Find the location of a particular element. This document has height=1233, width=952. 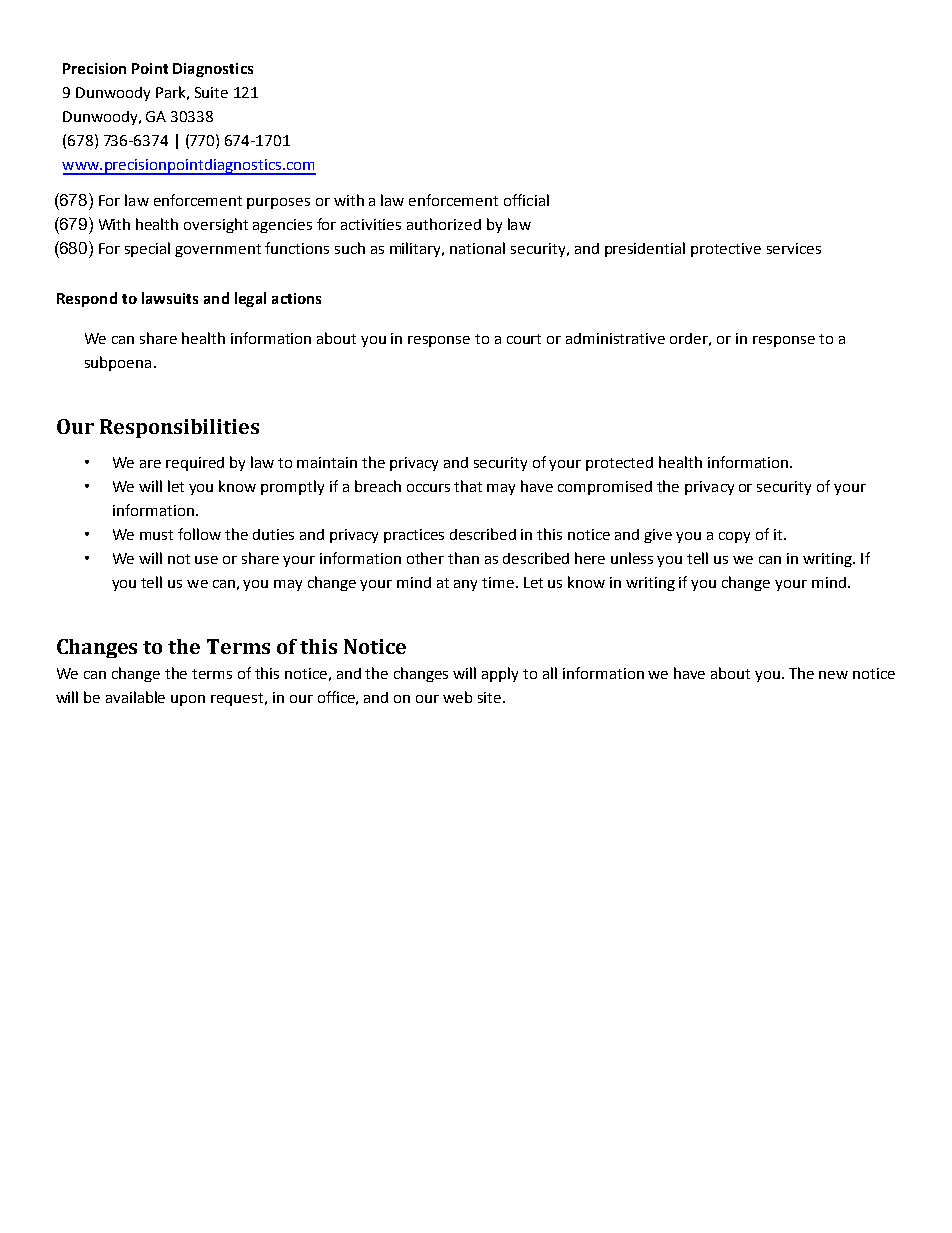

protective is located at coordinates (726, 250).
